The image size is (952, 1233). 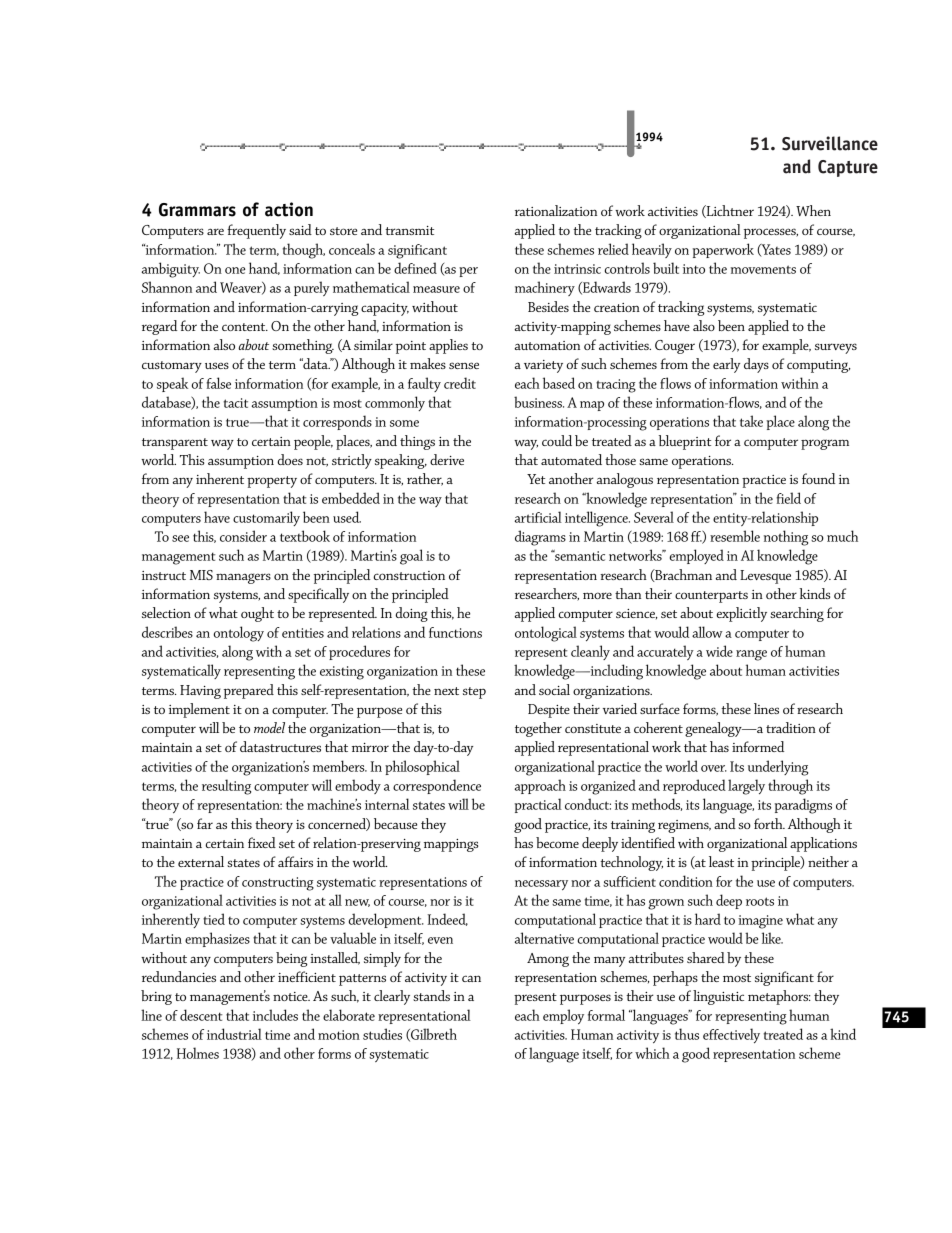 I want to click on does, so click(x=290, y=459).
